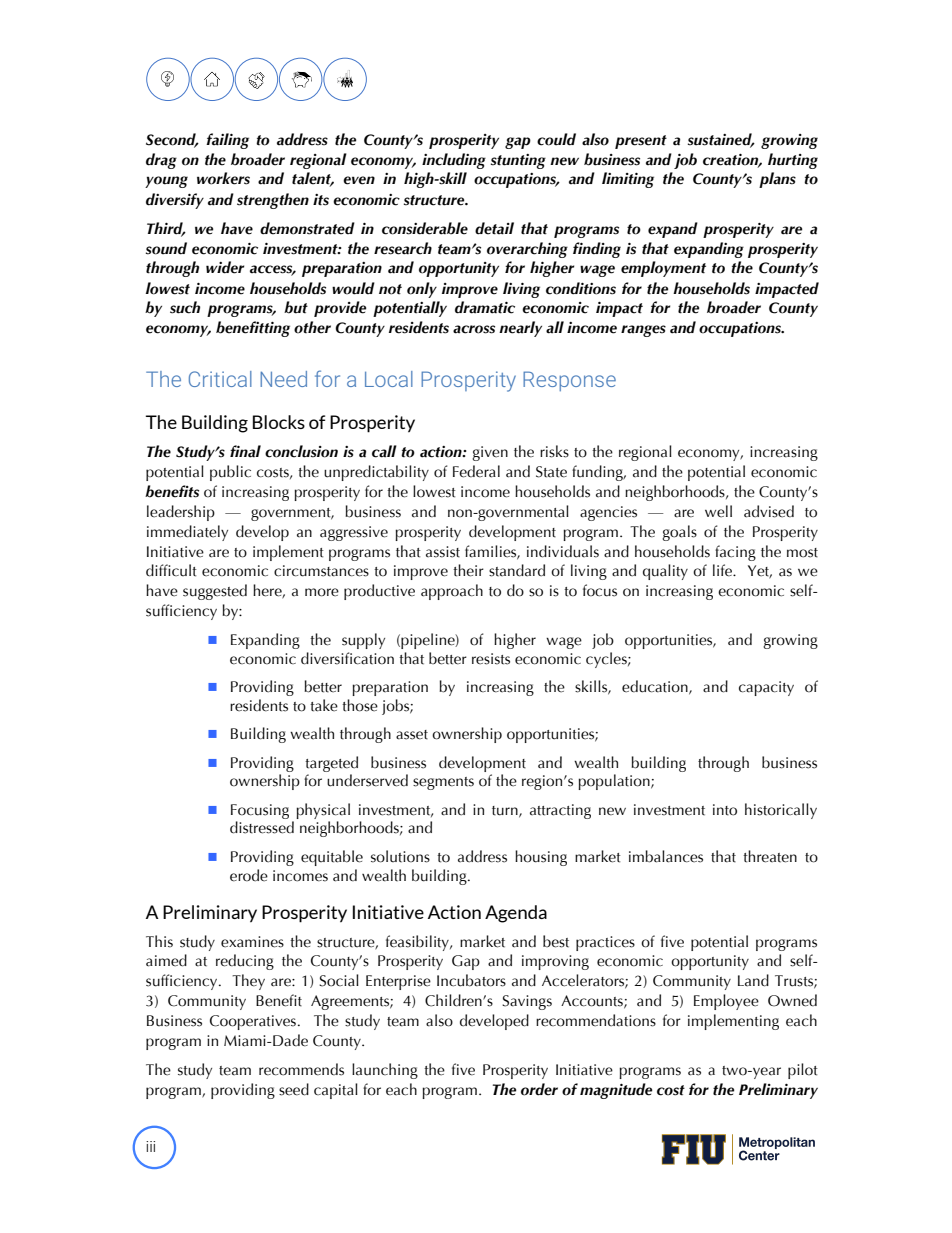 The width and height of the page is (952, 1233). Describe the element at coordinates (223, 178) in the page. I see `workers` at that location.
